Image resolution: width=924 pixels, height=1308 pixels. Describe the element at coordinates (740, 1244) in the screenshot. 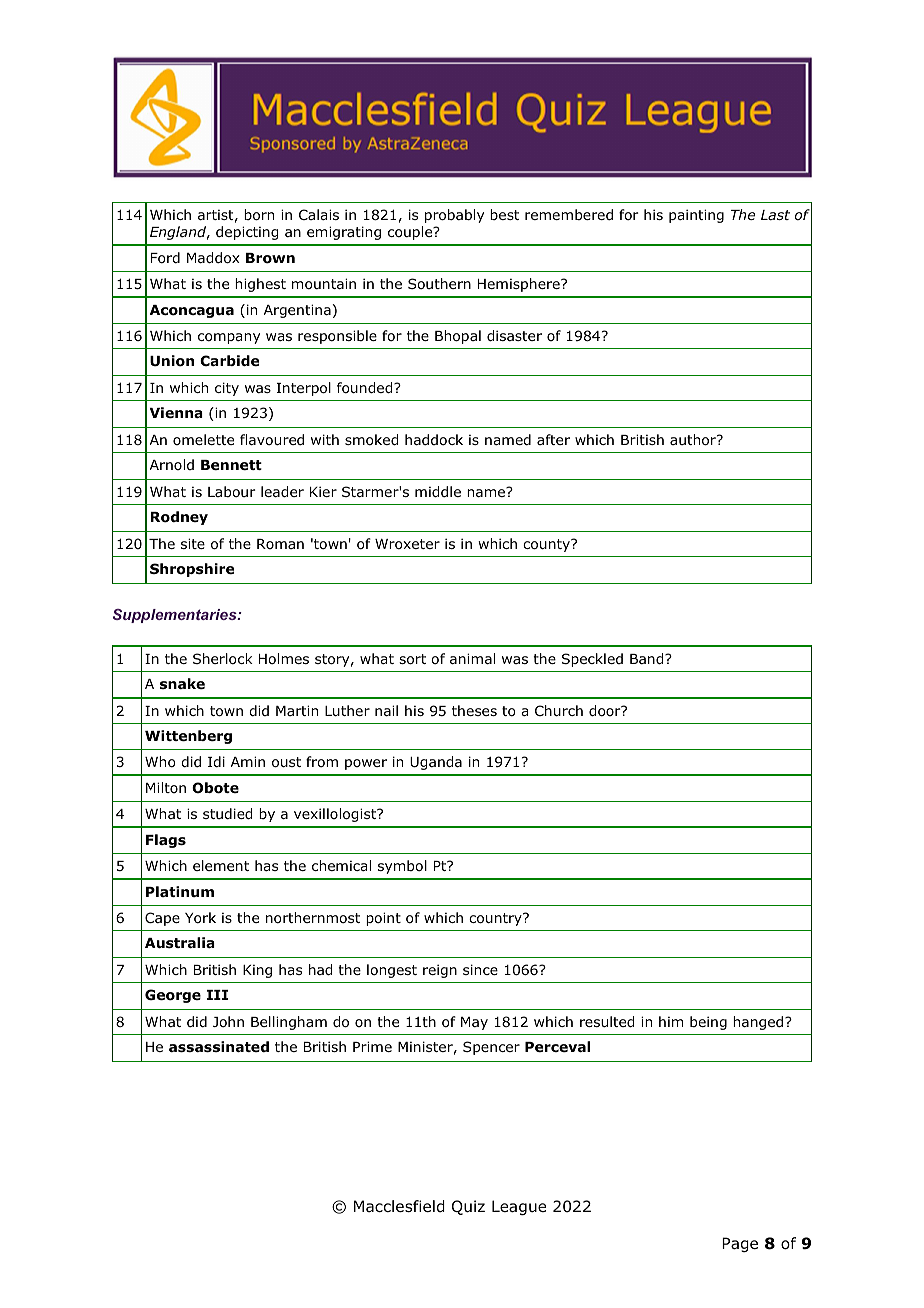

I see `Page` at that location.
